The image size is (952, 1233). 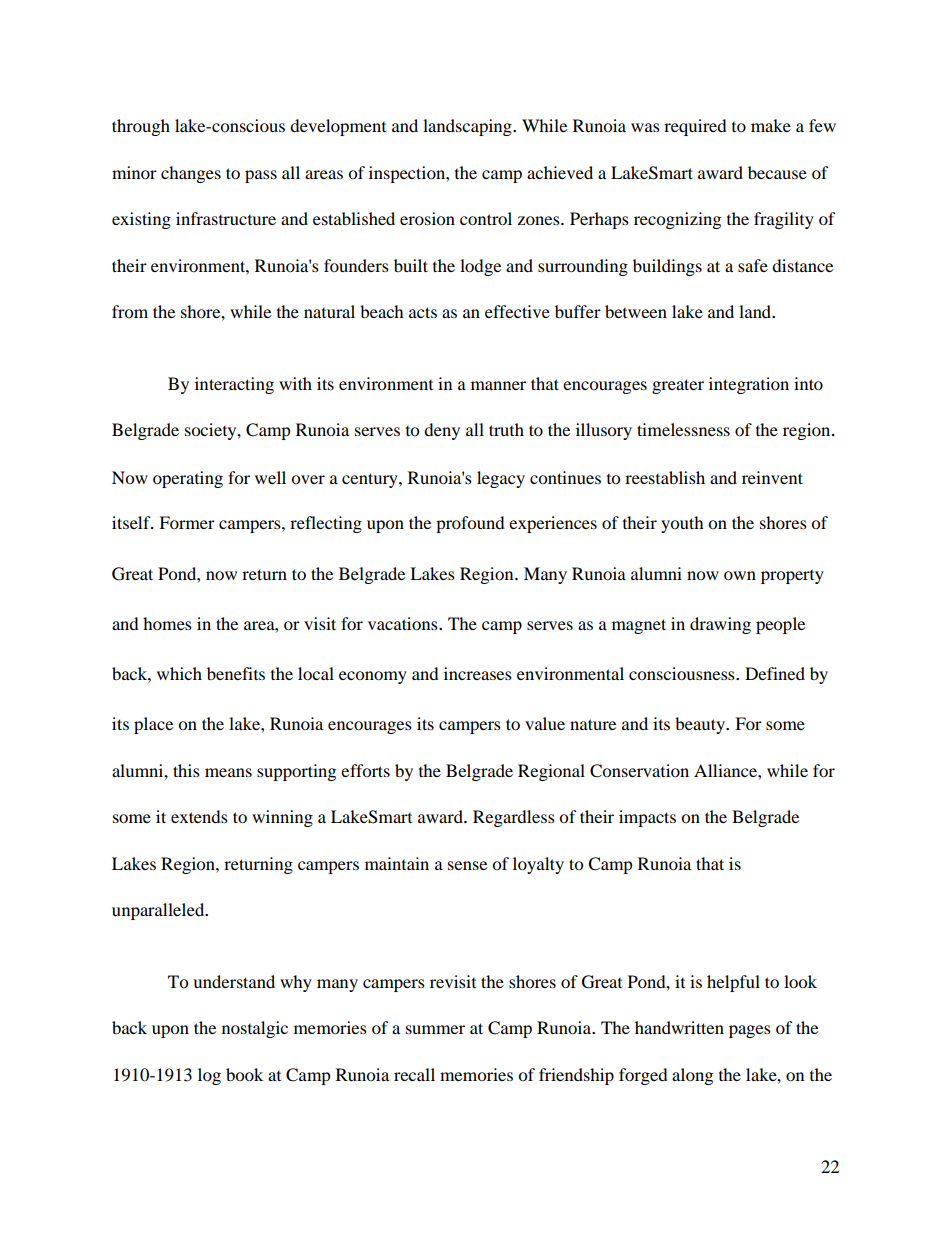 I want to click on increases, so click(x=478, y=673).
